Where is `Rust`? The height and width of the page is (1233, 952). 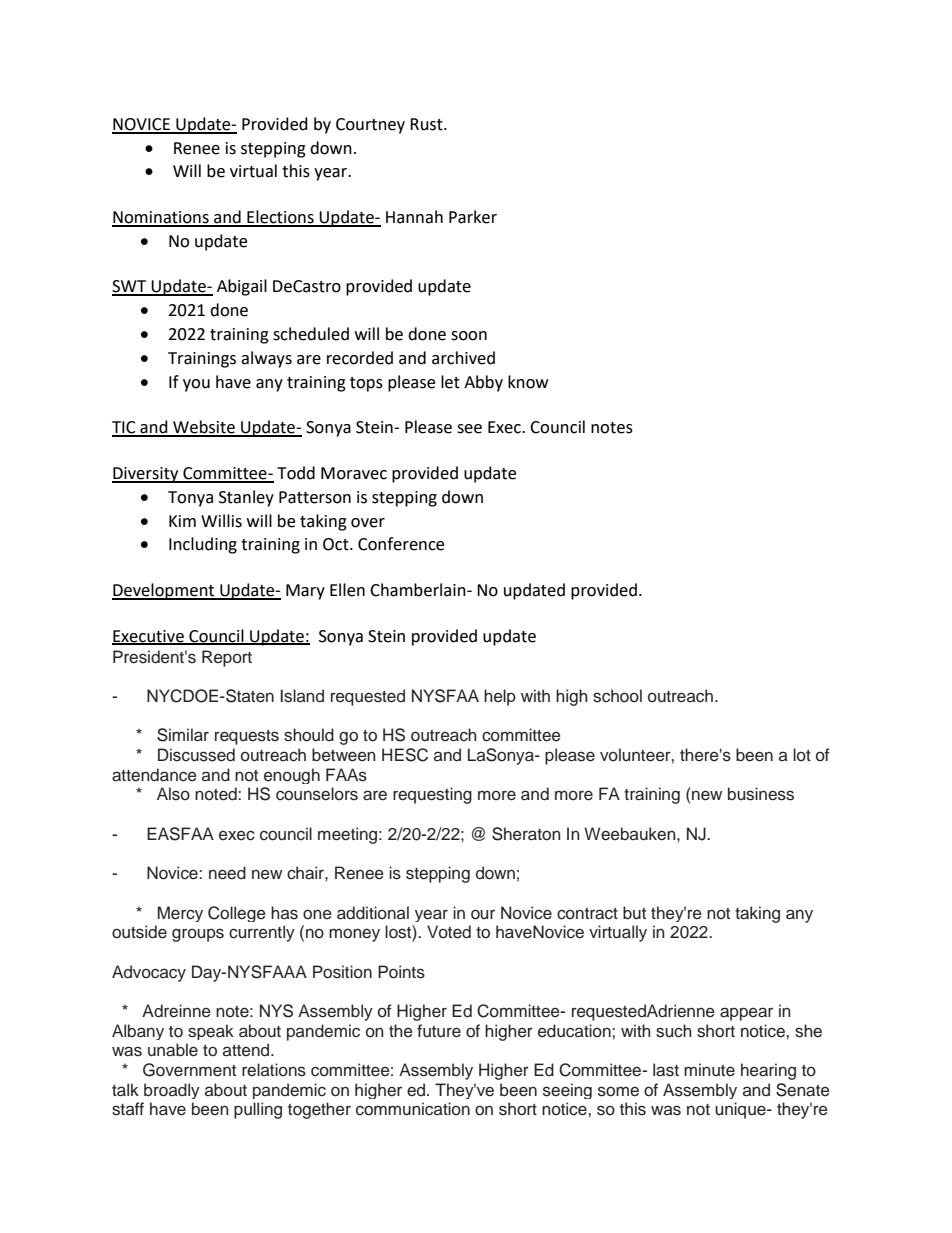 Rust is located at coordinates (427, 124).
